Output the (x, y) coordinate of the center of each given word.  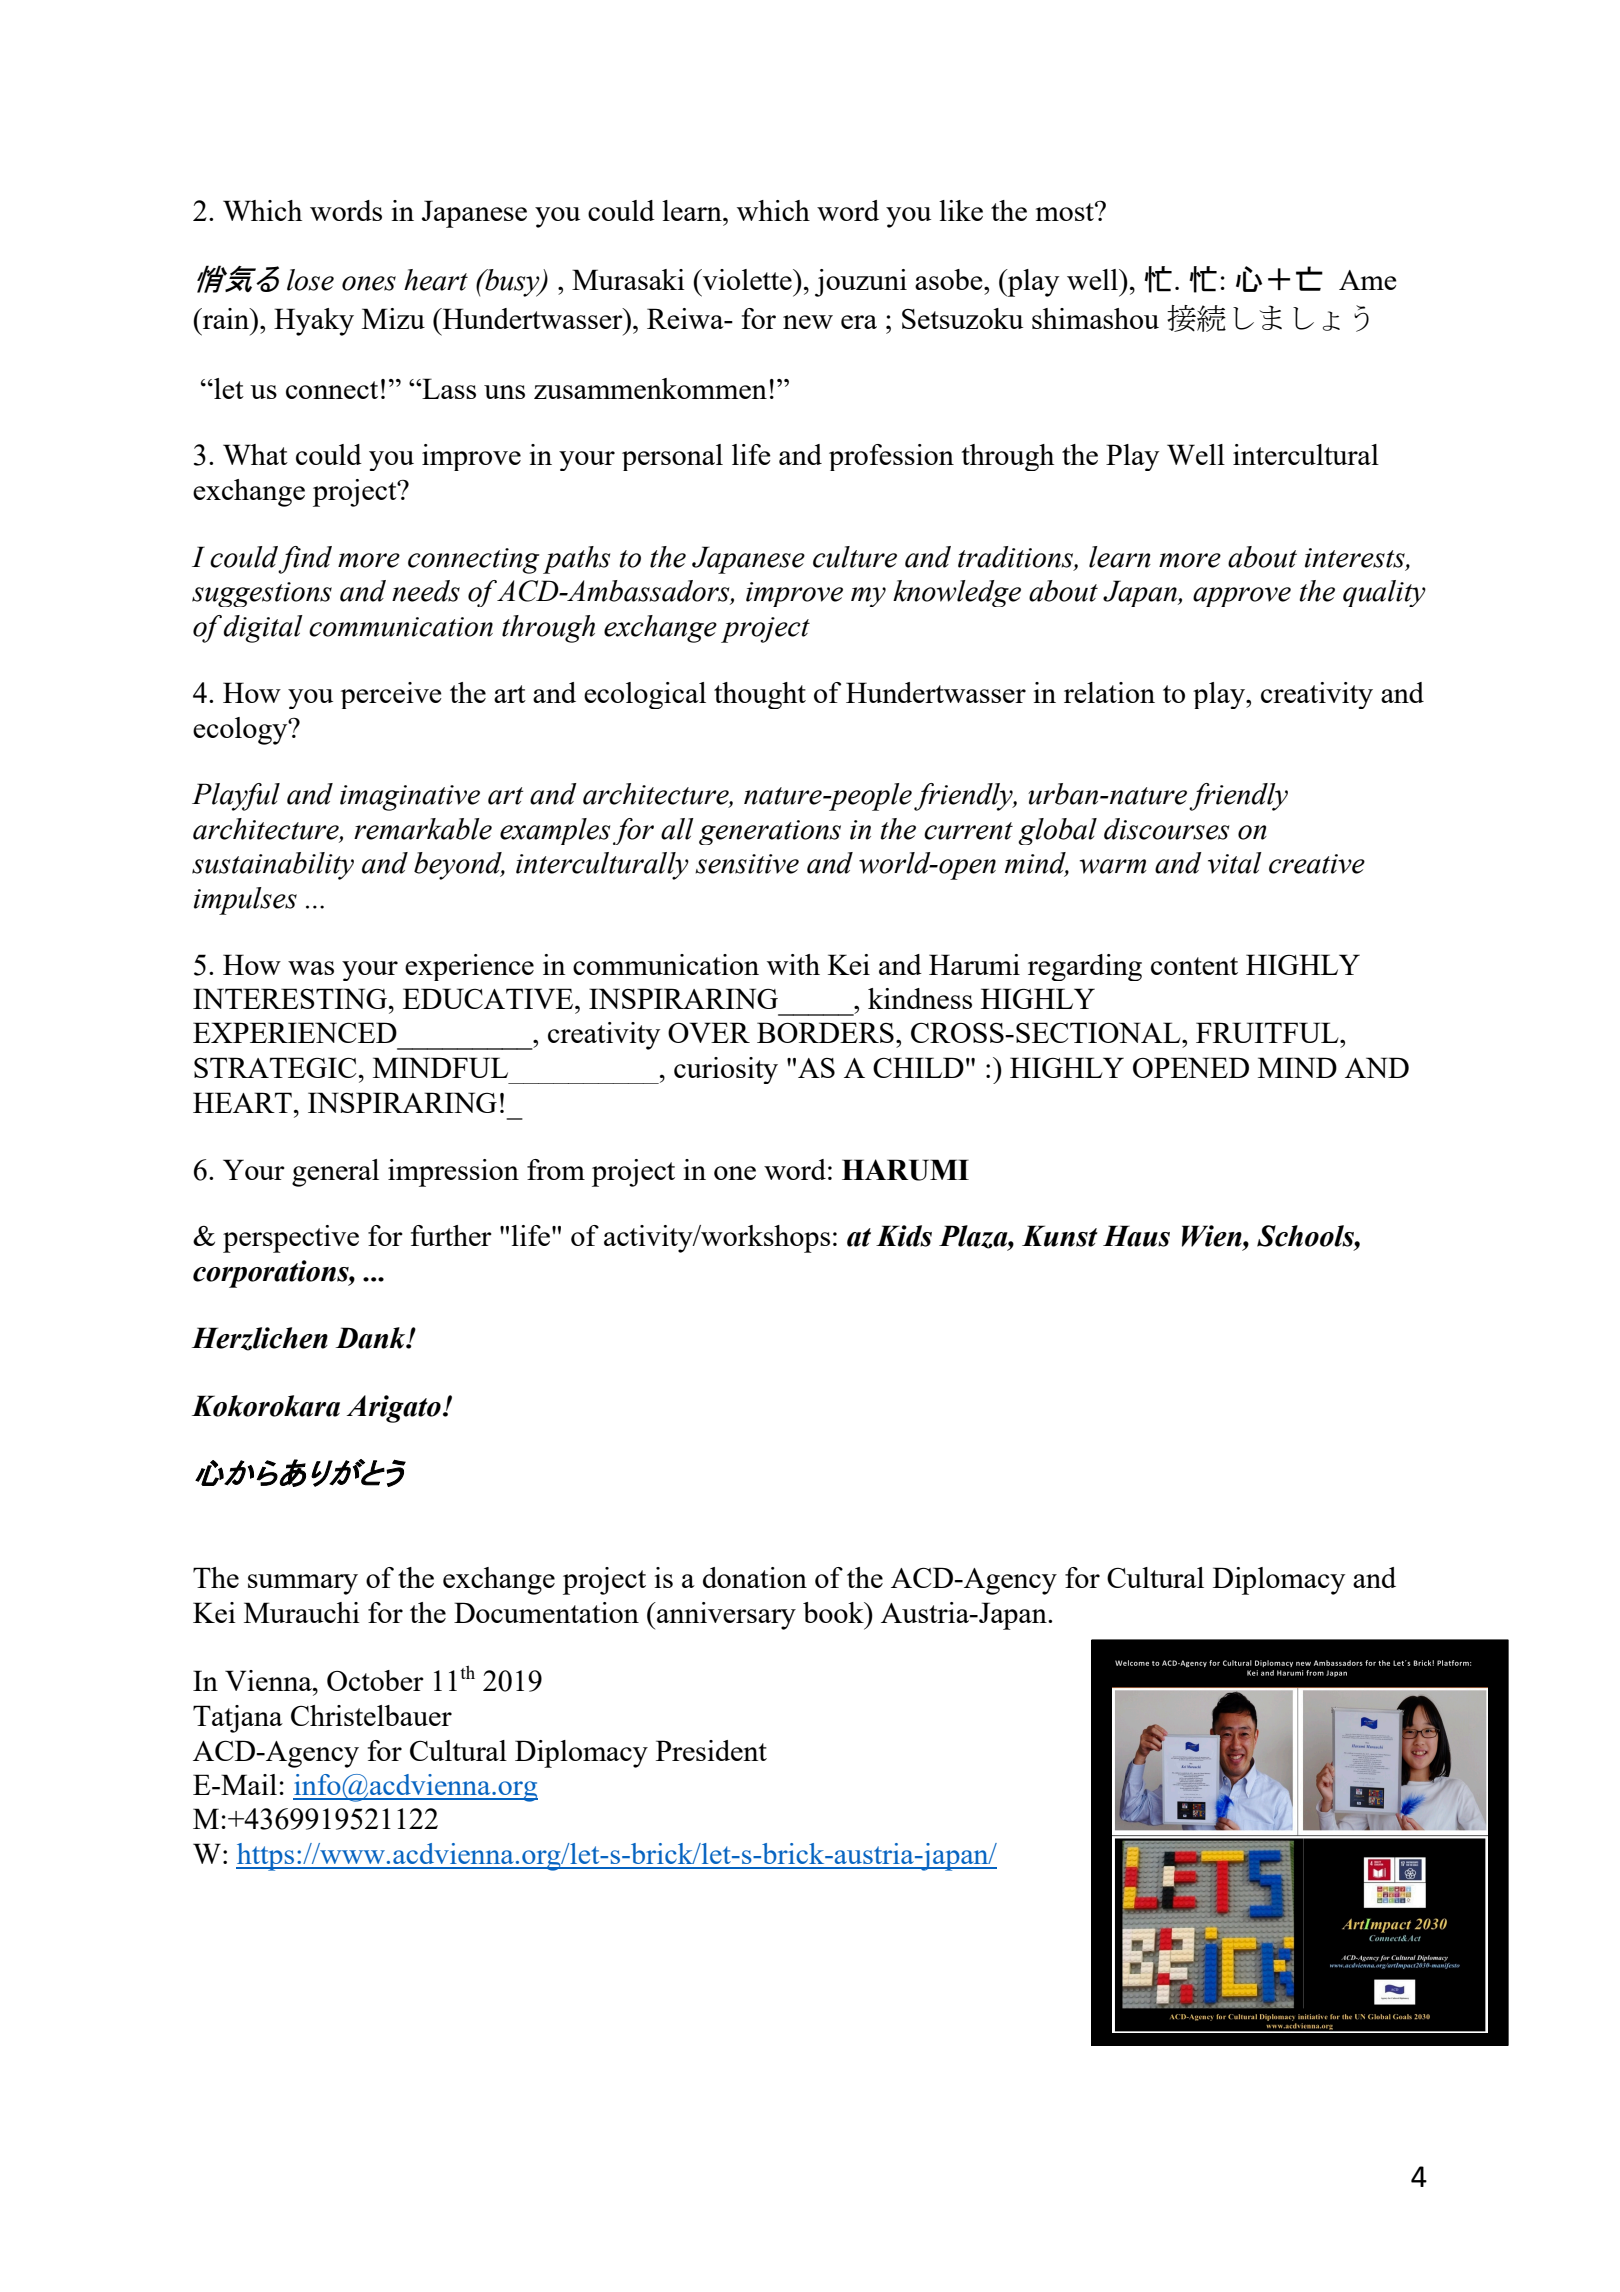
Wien (1213, 1236)
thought (760, 695)
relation (1109, 692)
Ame (1368, 280)
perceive (391, 695)
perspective (291, 1239)
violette (747, 279)
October (375, 1680)
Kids (904, 1236)
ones (369, 283)
